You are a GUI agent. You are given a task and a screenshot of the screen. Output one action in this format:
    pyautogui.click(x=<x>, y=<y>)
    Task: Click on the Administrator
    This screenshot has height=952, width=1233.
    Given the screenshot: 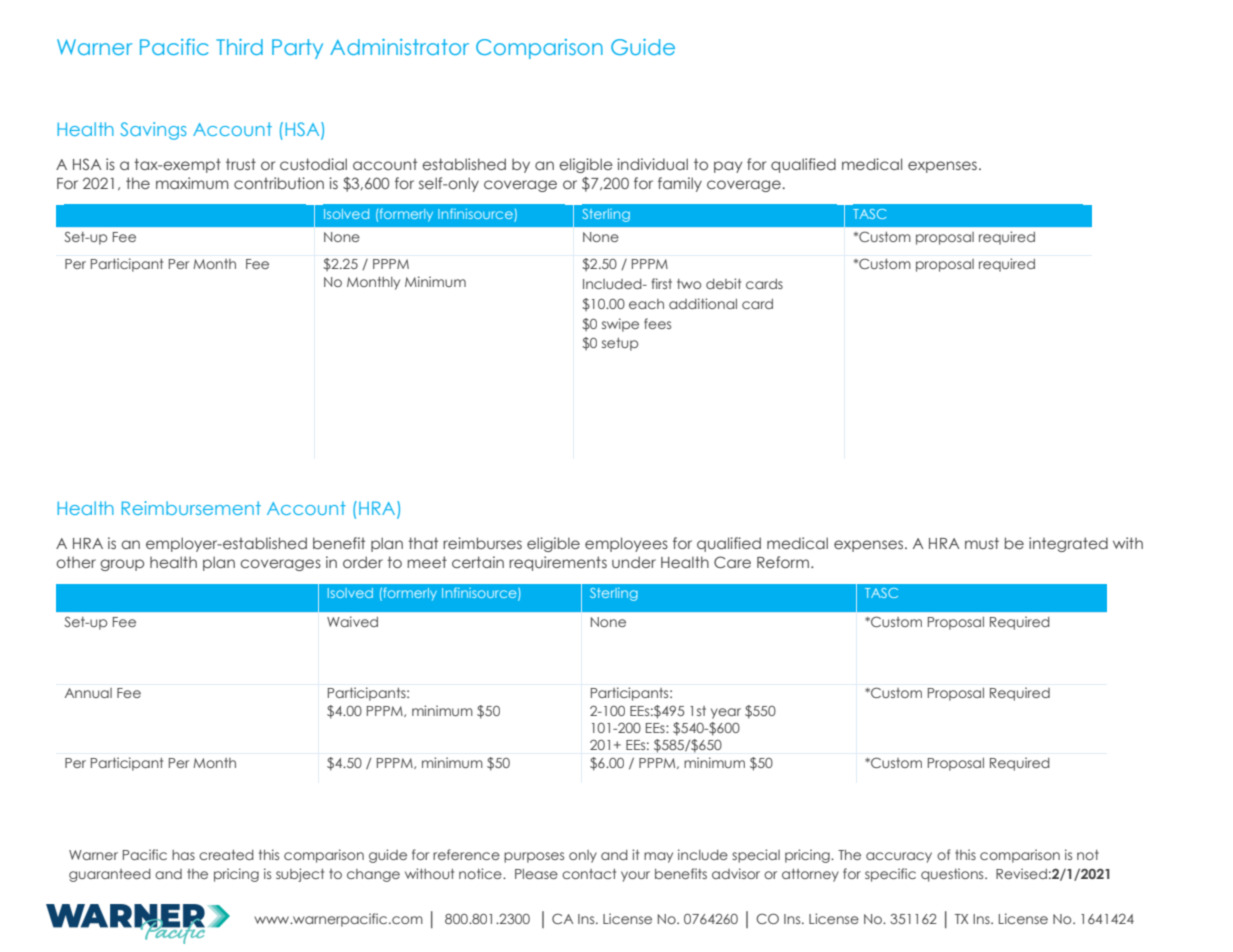 What is the action you would take?
    pyautogui.click(x=399, y=47)
